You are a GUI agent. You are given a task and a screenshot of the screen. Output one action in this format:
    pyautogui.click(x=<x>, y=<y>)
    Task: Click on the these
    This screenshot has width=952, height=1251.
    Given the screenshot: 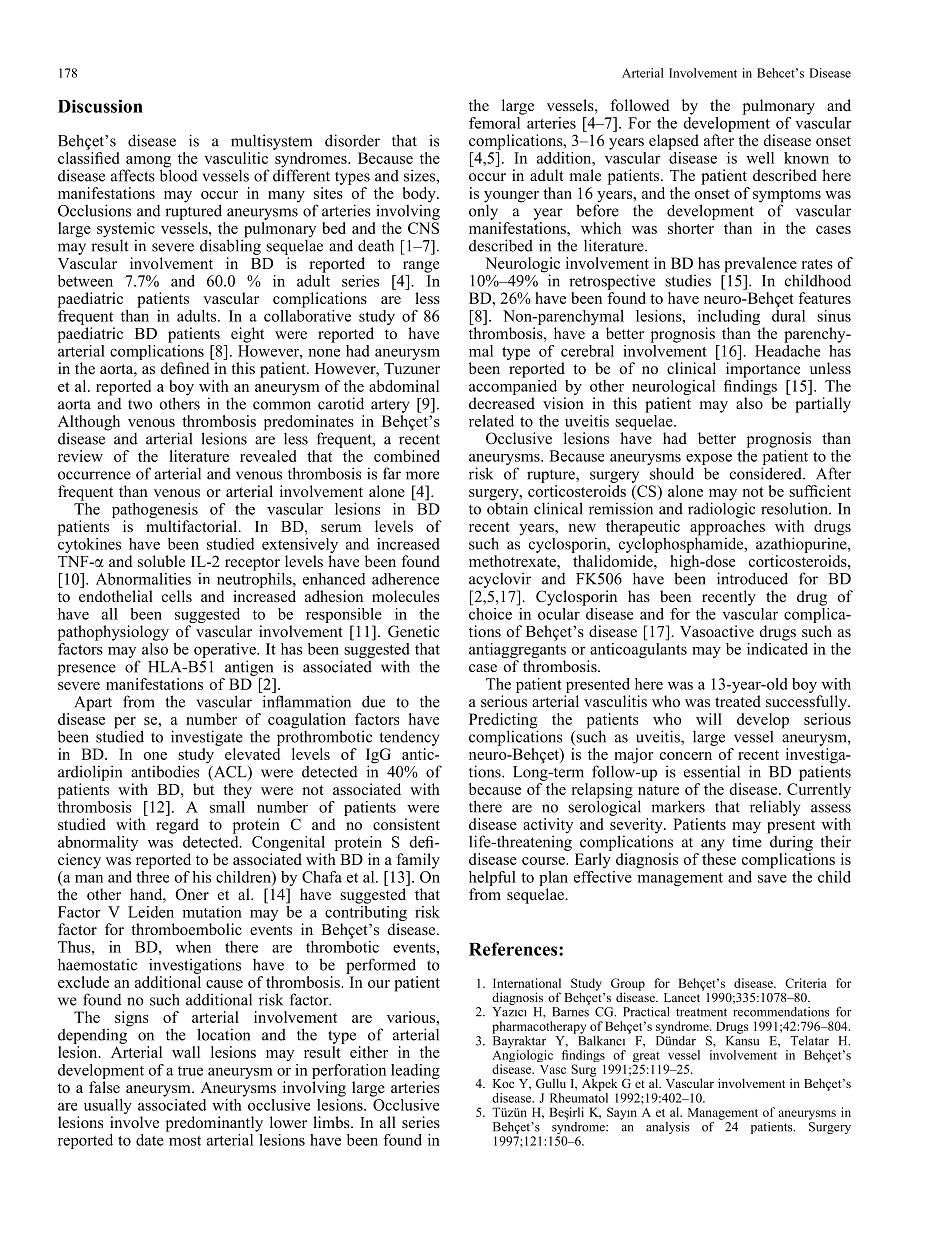 What is the action you would take?
    pyautogui.click(x=719, y=859)
